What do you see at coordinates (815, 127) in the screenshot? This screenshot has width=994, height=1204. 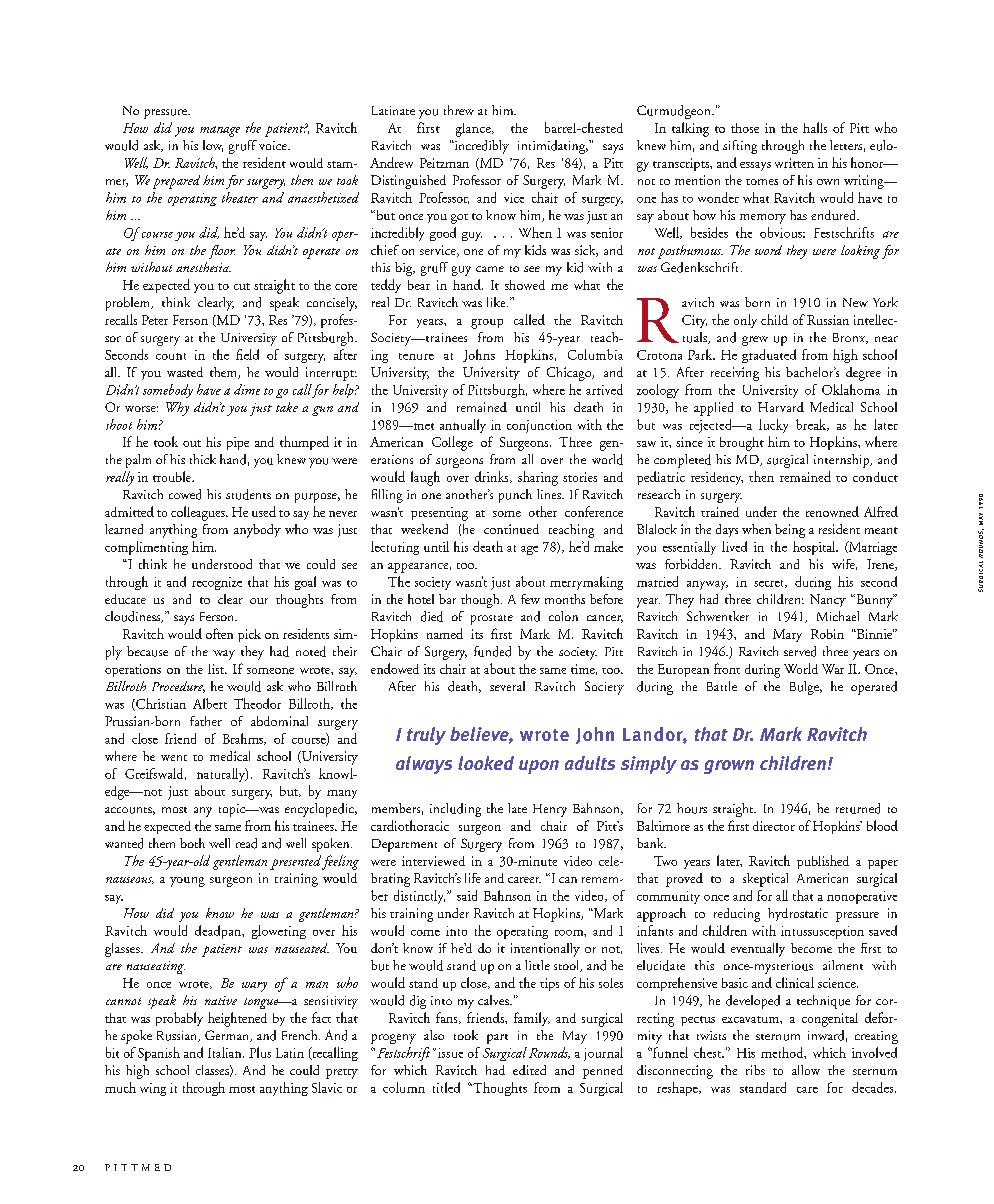 I see `halls` at bounding box center [815, 127].
